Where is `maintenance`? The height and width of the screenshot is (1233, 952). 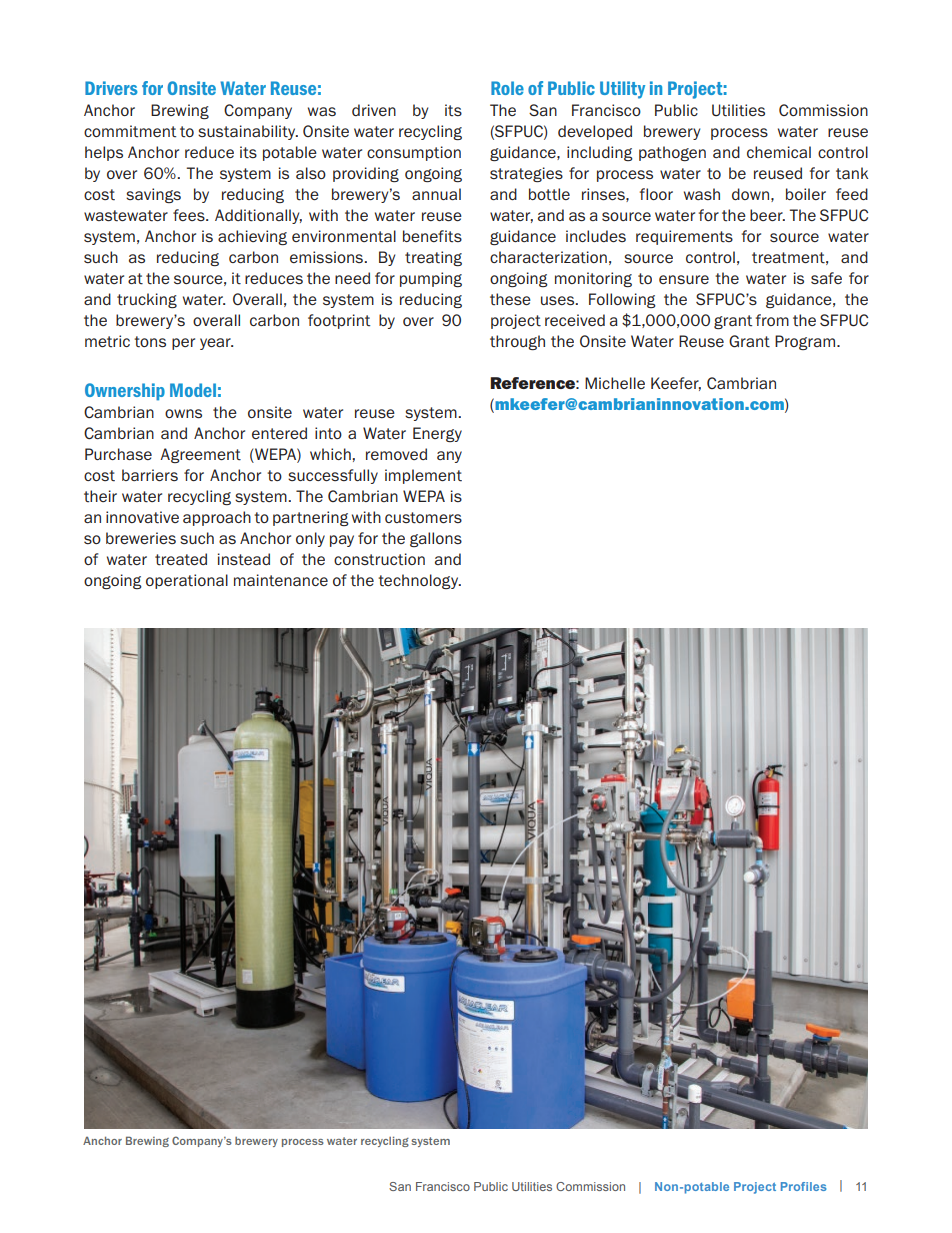 maintenance is located at coordinates (281, 580).
